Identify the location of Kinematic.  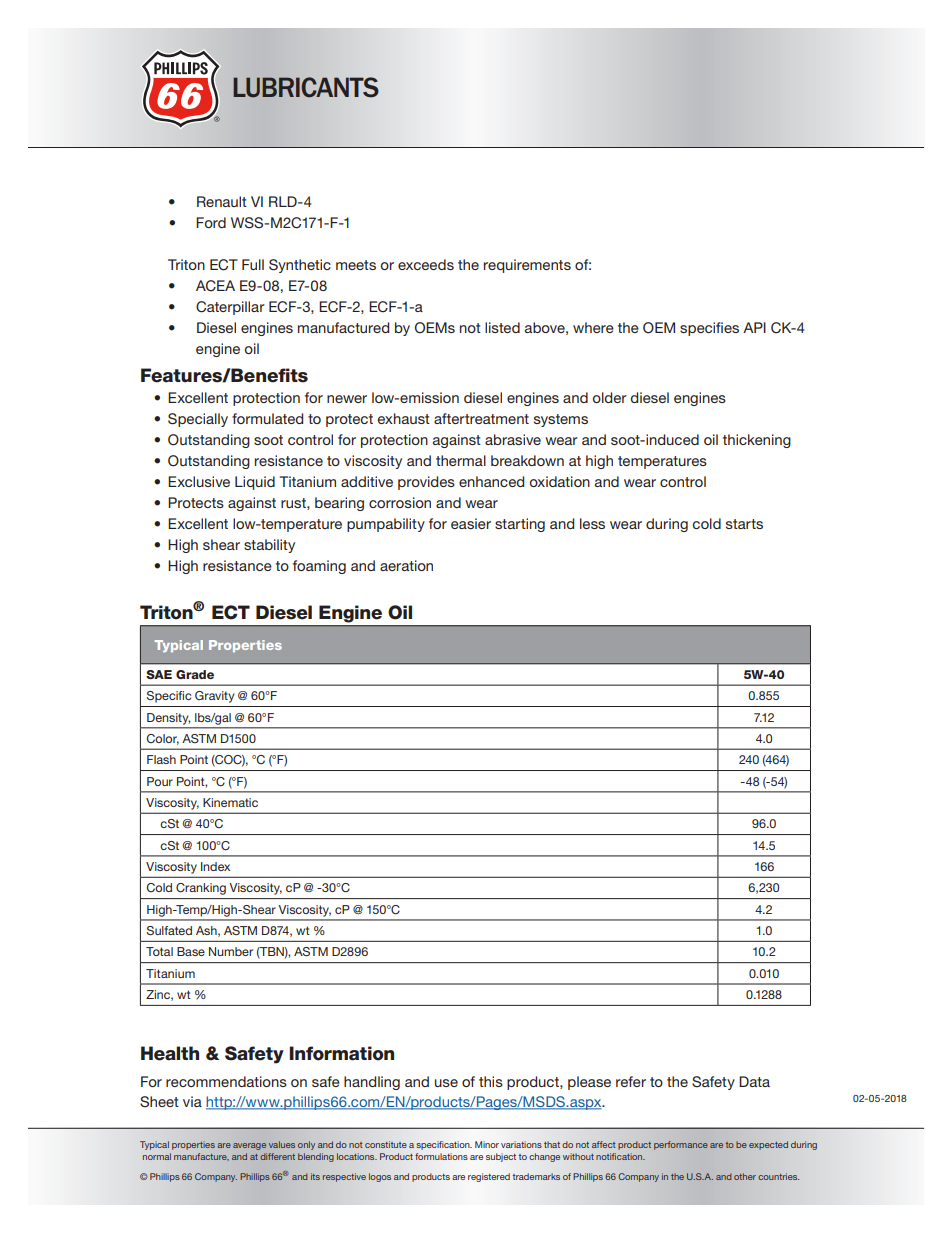
(230, 802).
